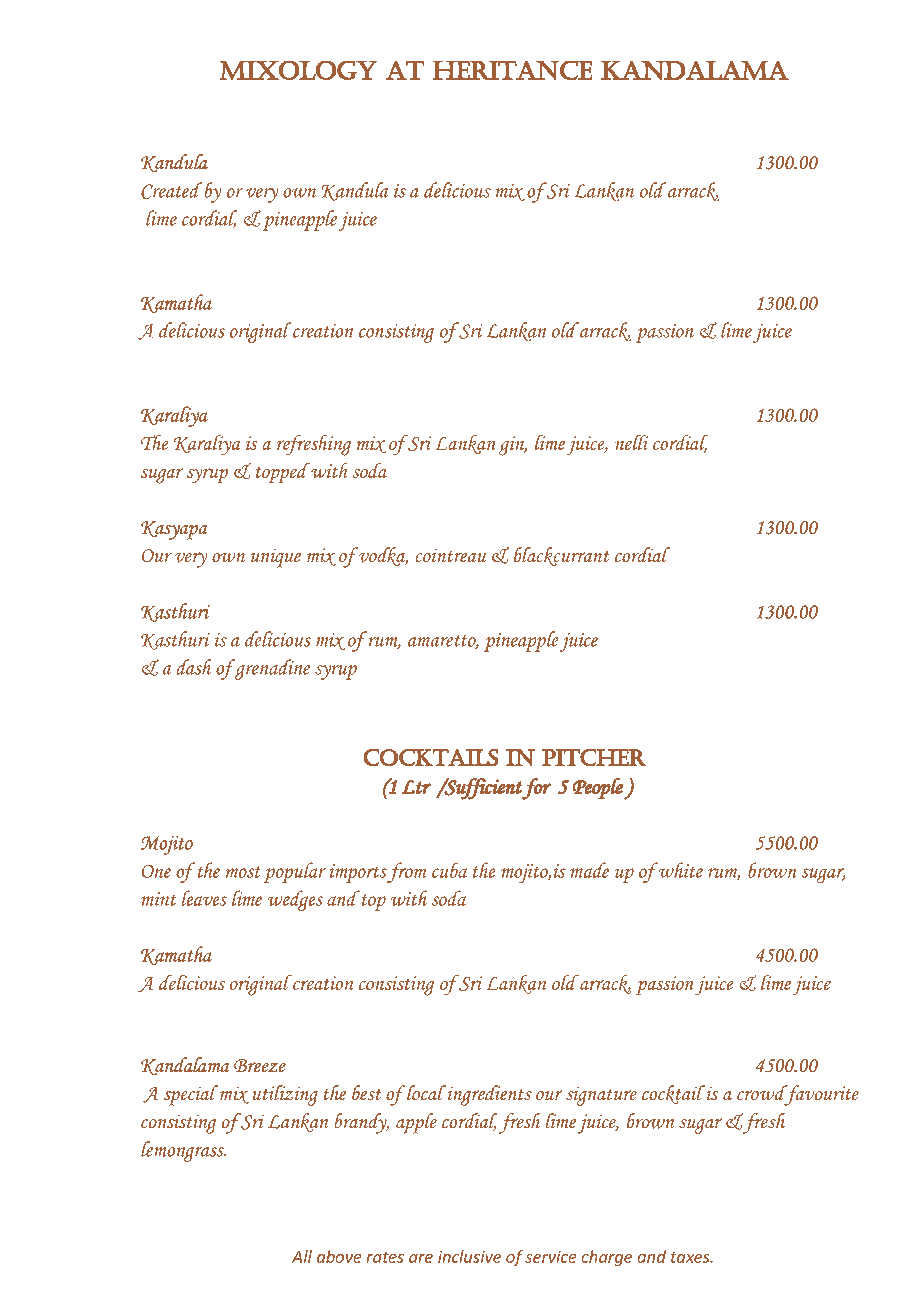  What do you see at coordinates (366, 1093) in the screenshot?
I see `best` at bounding box center [366, 1093].
